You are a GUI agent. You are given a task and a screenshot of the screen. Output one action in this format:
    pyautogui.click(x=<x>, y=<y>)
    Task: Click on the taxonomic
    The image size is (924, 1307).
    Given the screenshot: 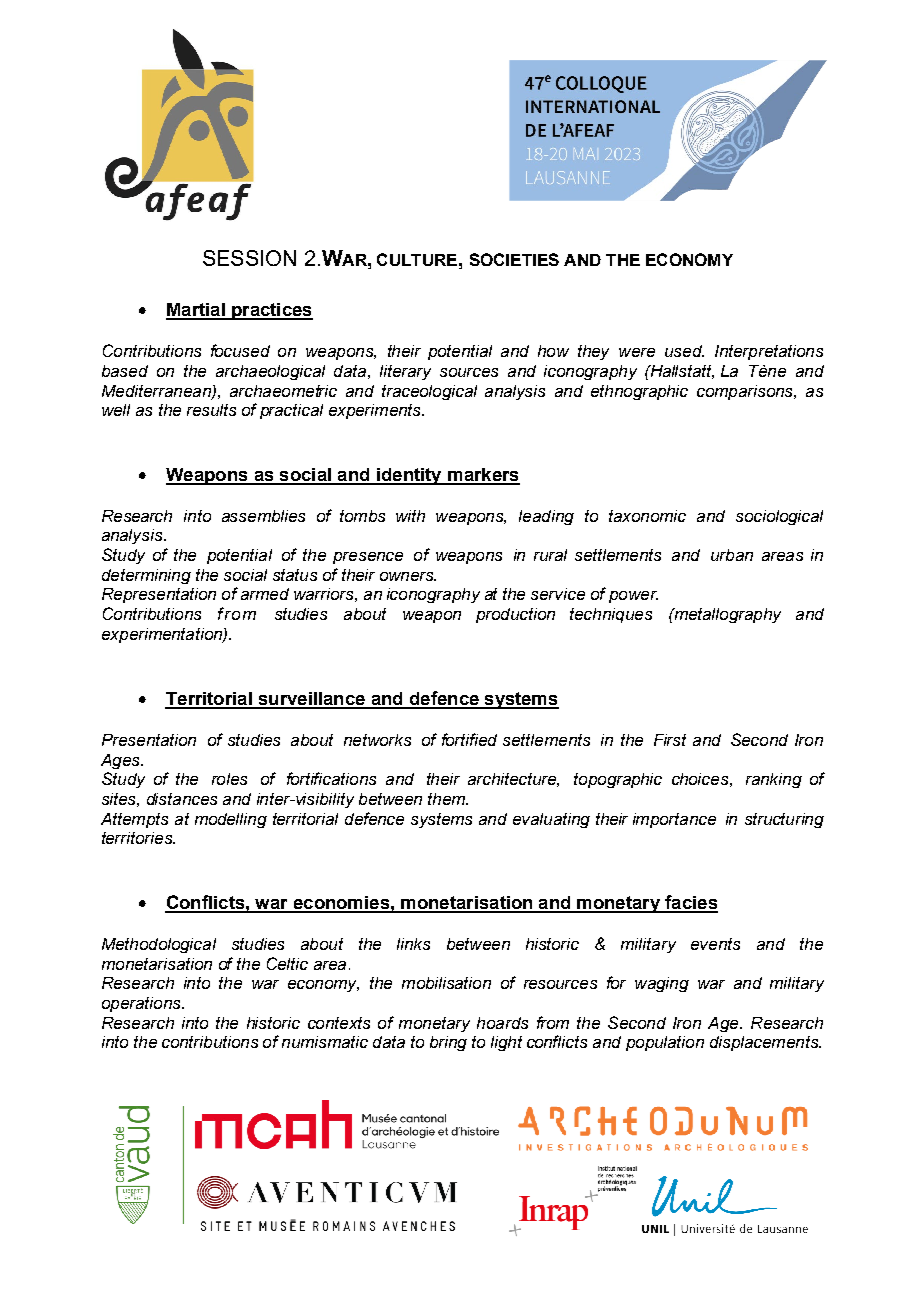 What is the action you would take?
    pyautogui.click(x=647, y=516)
